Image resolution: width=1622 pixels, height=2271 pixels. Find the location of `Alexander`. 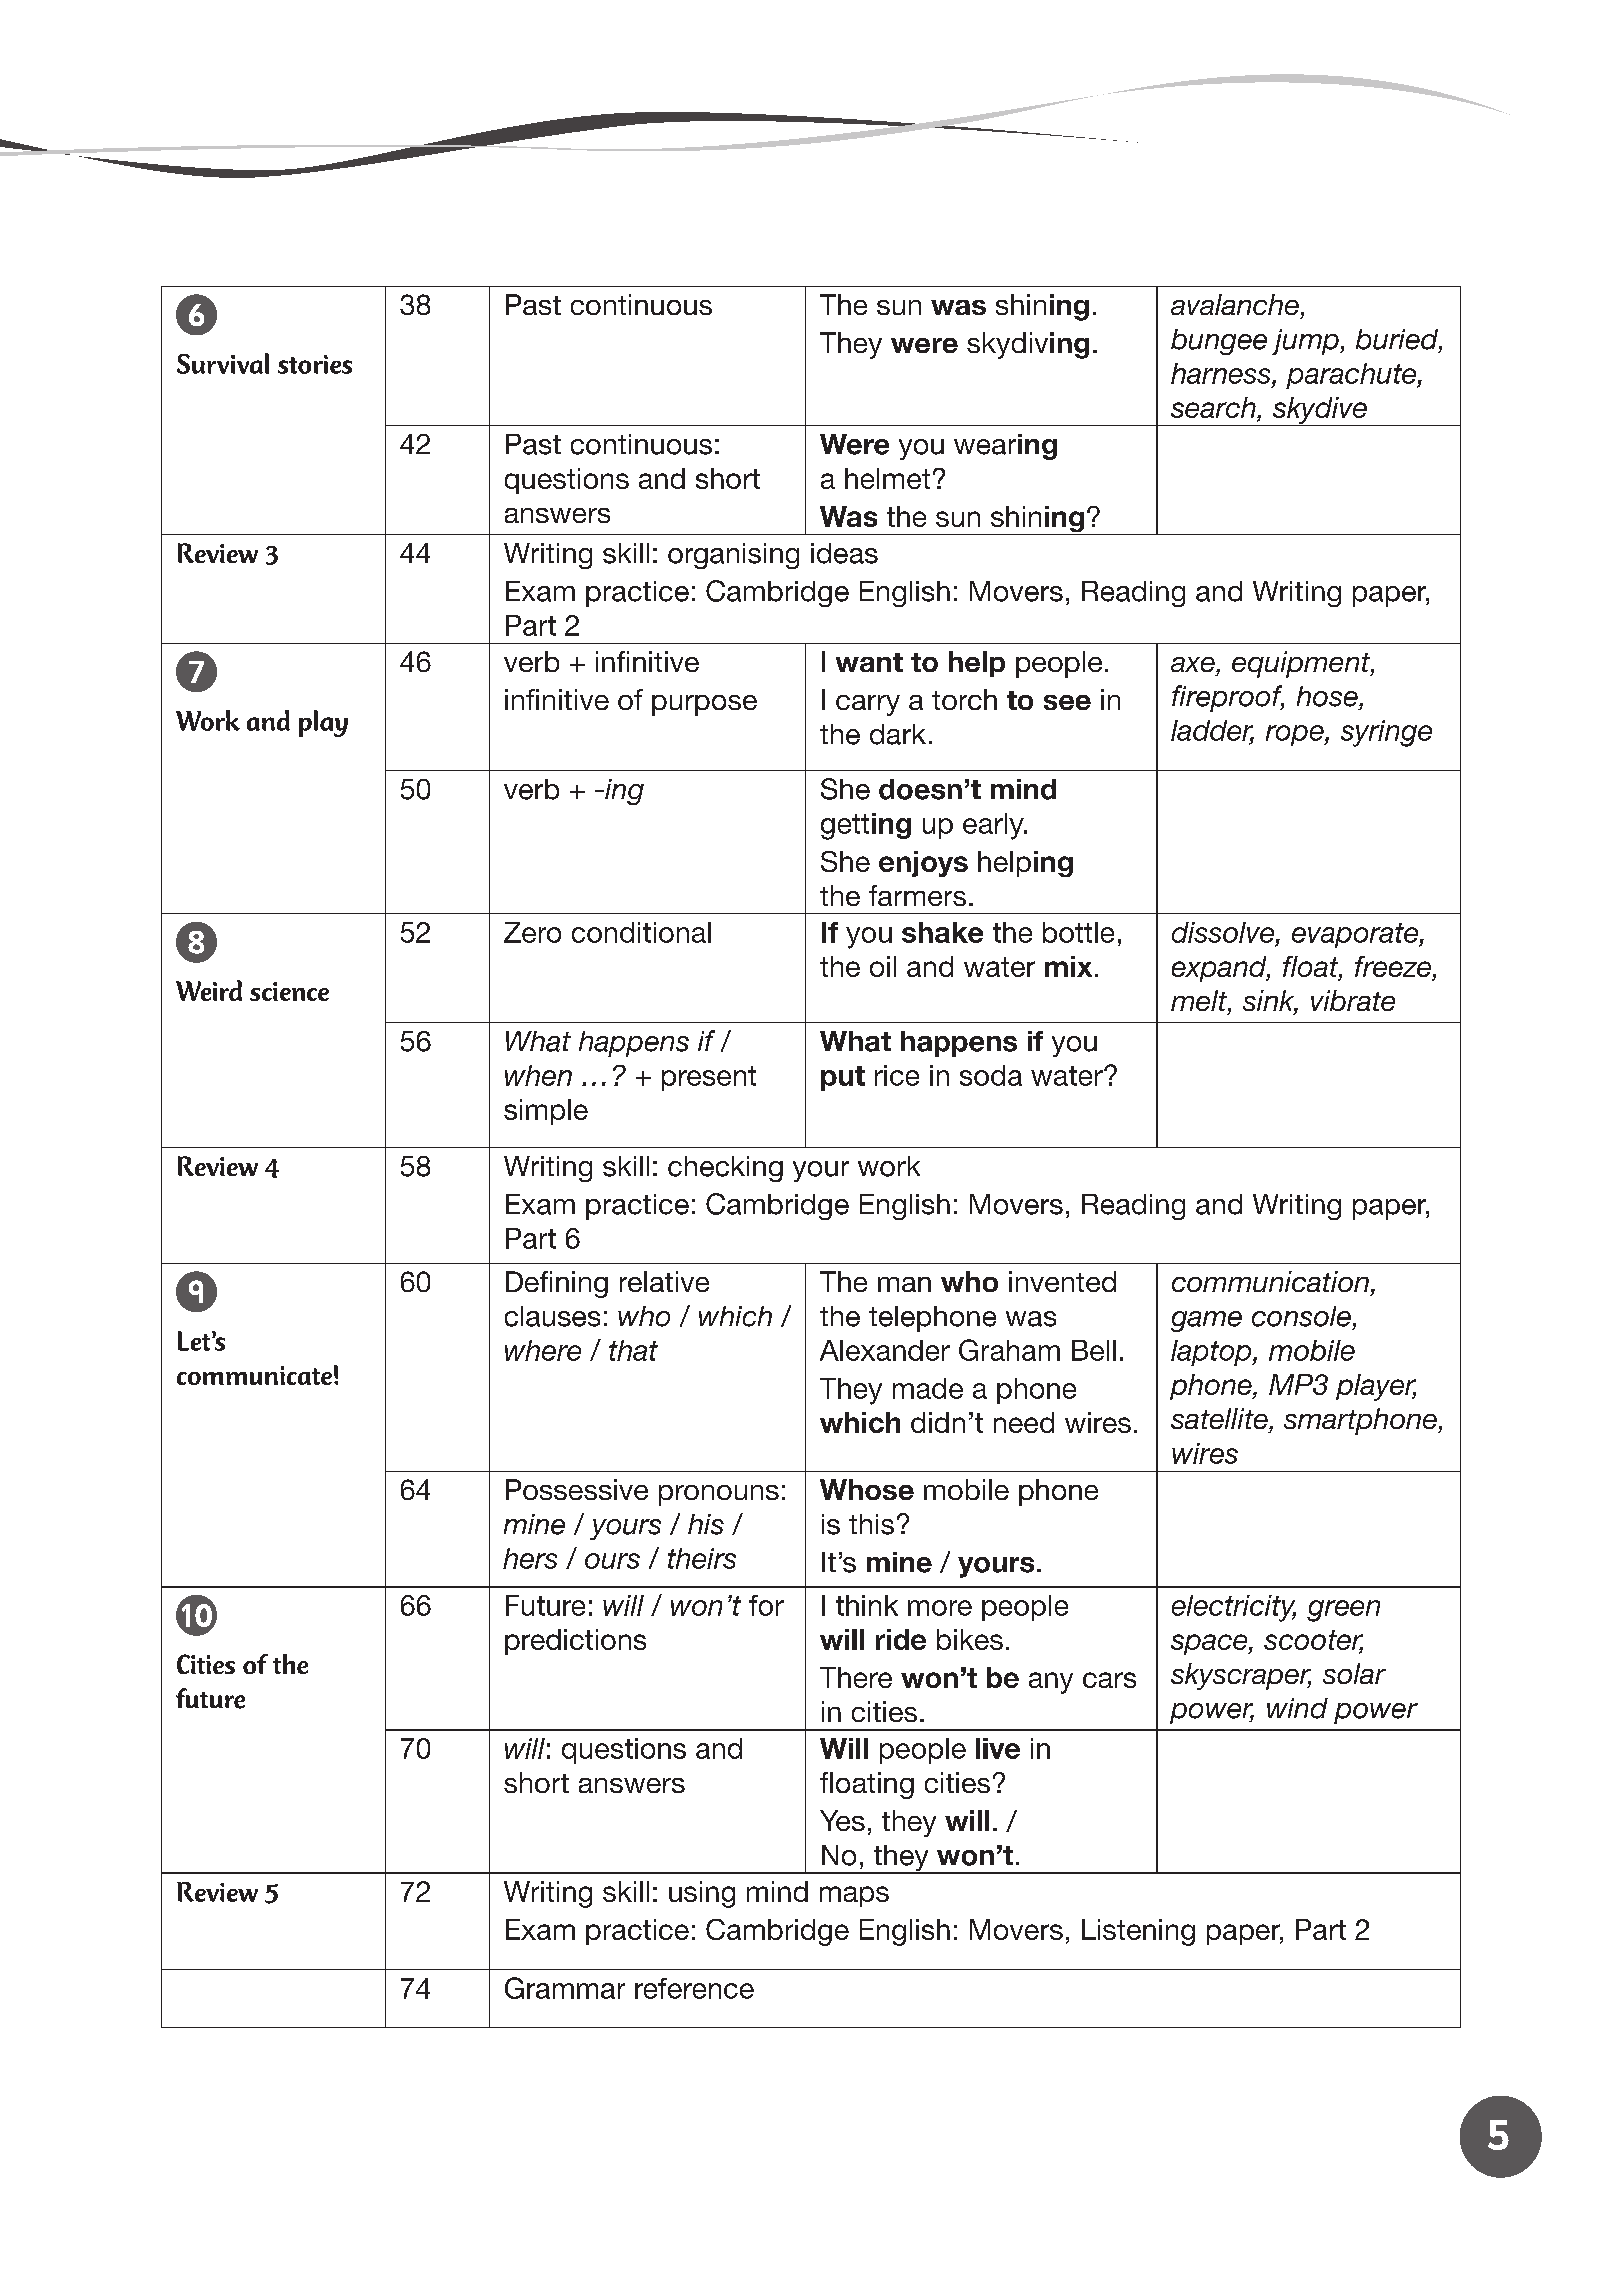

Alexander is located at coordinates (885, 1350).
